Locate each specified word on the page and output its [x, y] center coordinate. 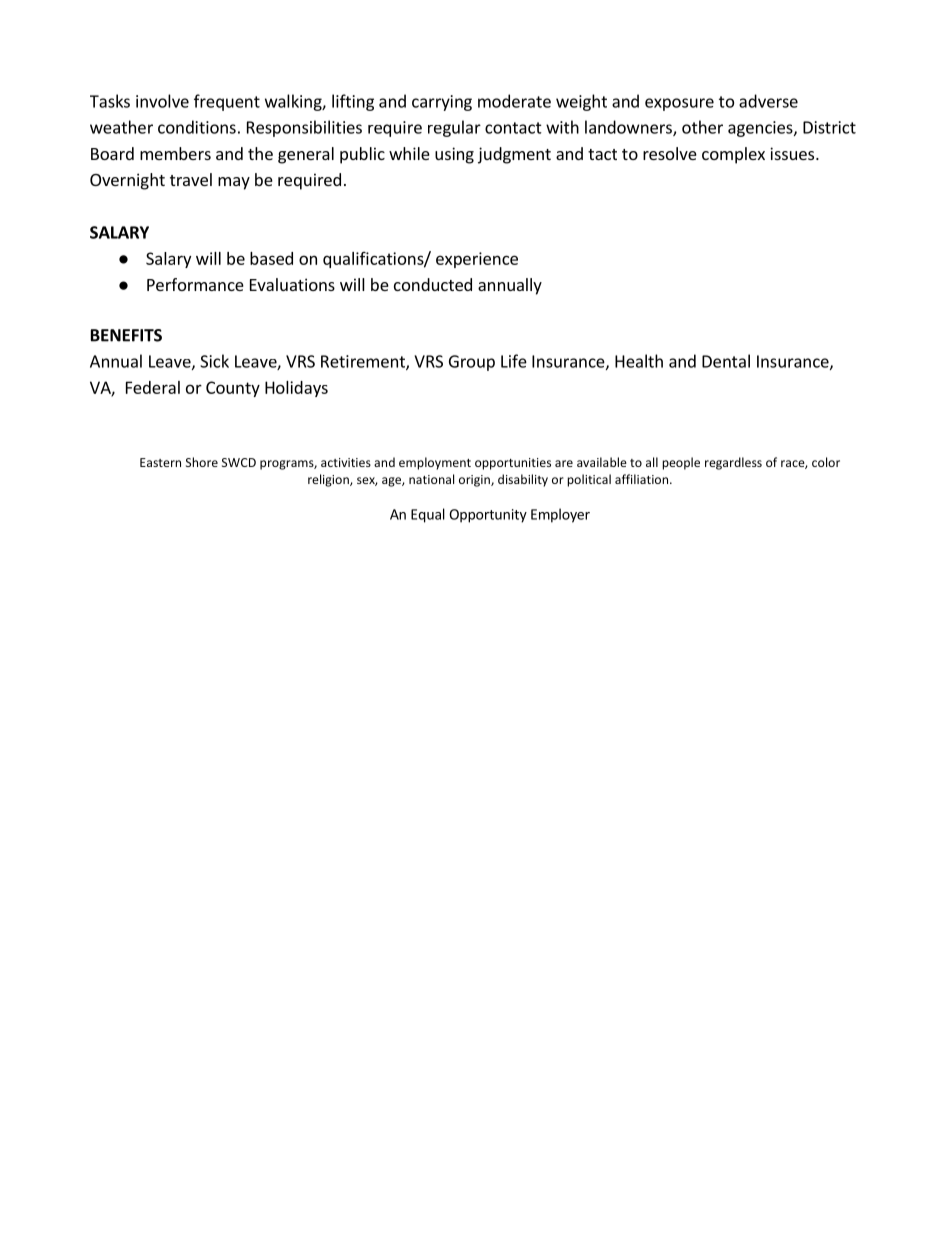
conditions [197, 127]
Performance [195, 284]
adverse [768, 101]
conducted [433, 284]
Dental [726, 361]
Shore [202, 462]
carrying [442, 103]
